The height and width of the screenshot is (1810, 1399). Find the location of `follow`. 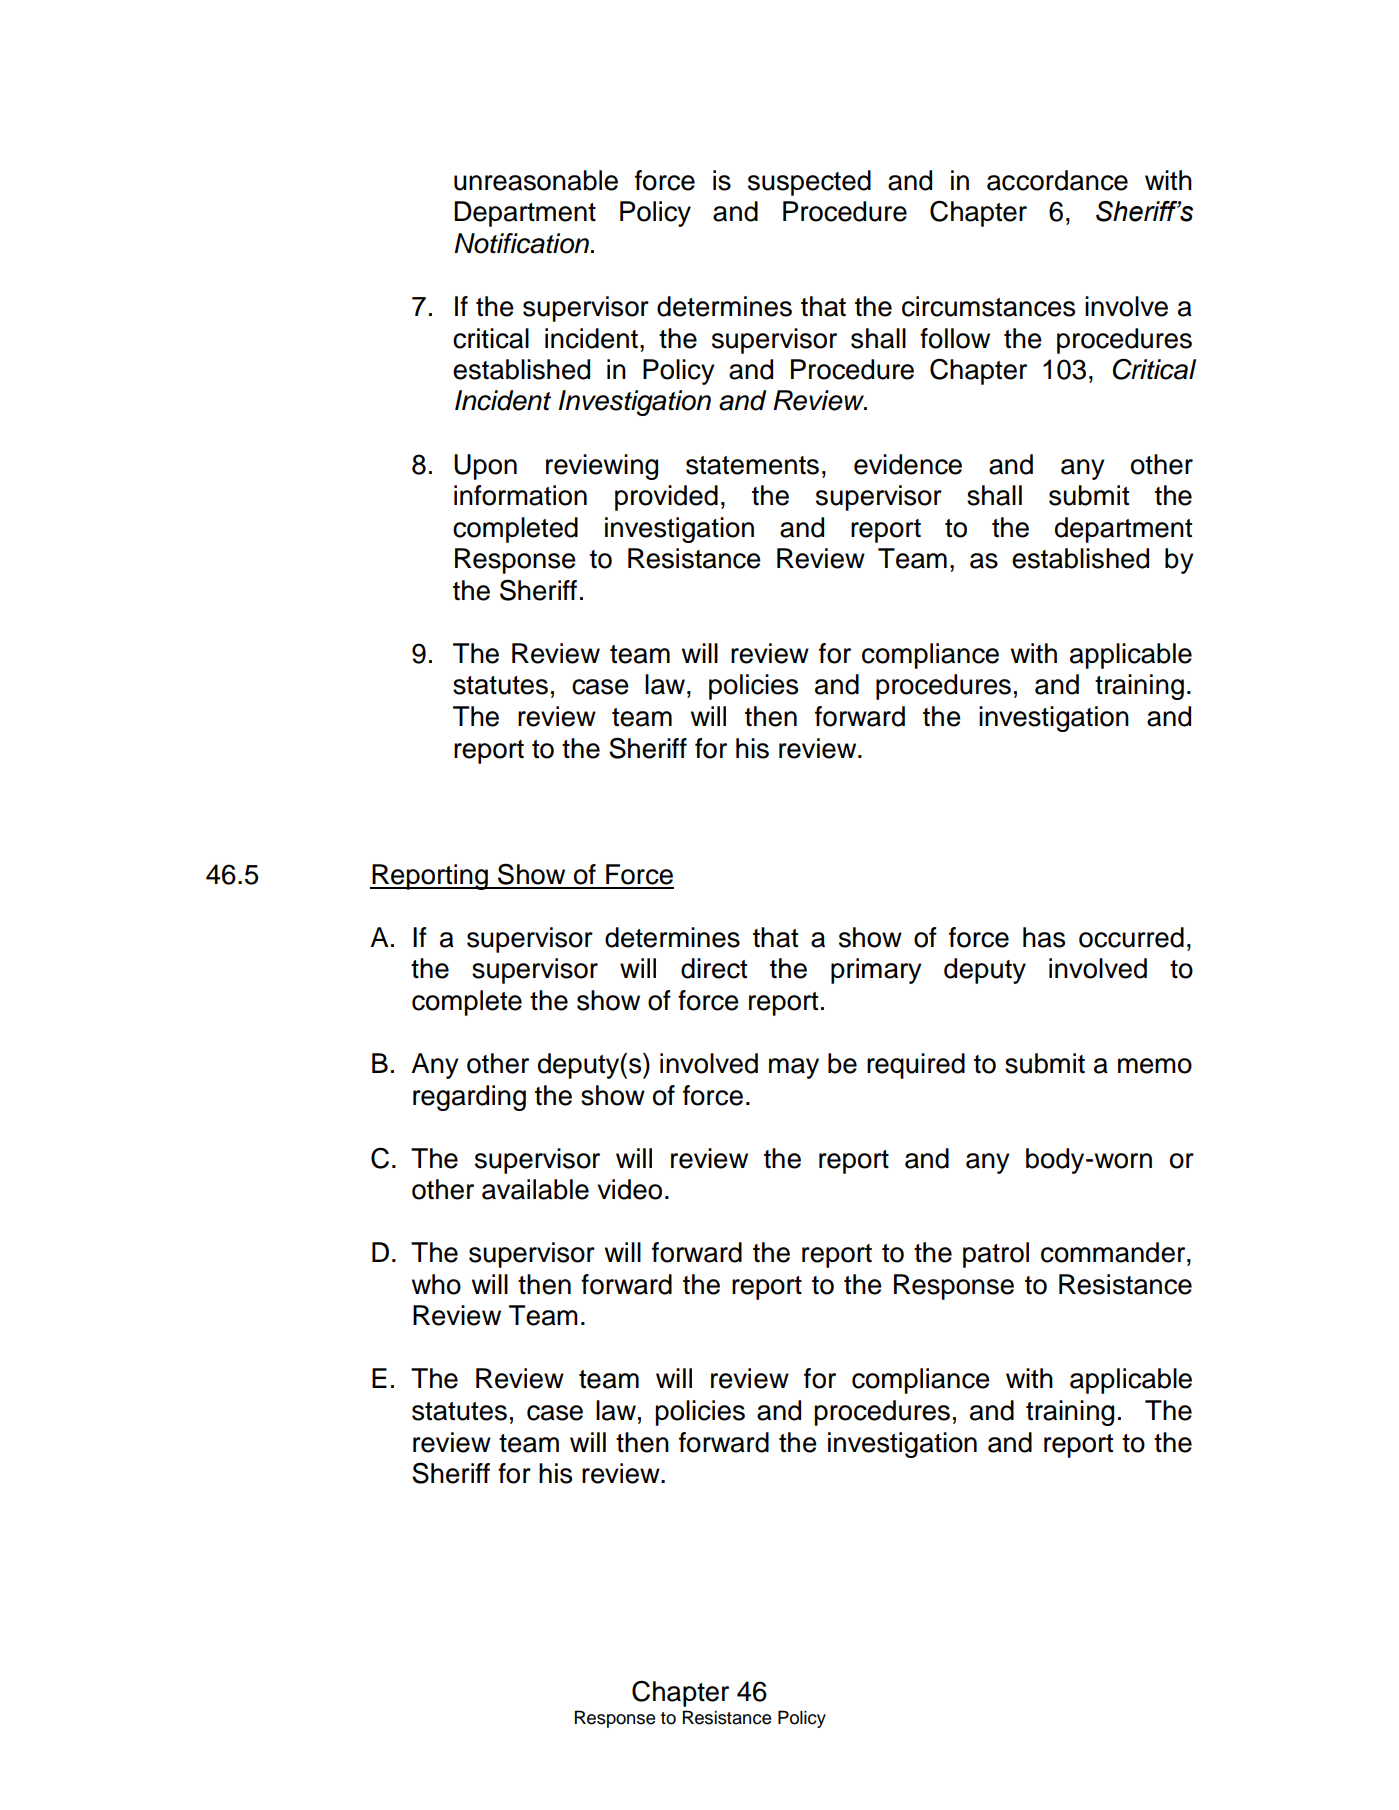

follow is located at coordinates (955, 338).
